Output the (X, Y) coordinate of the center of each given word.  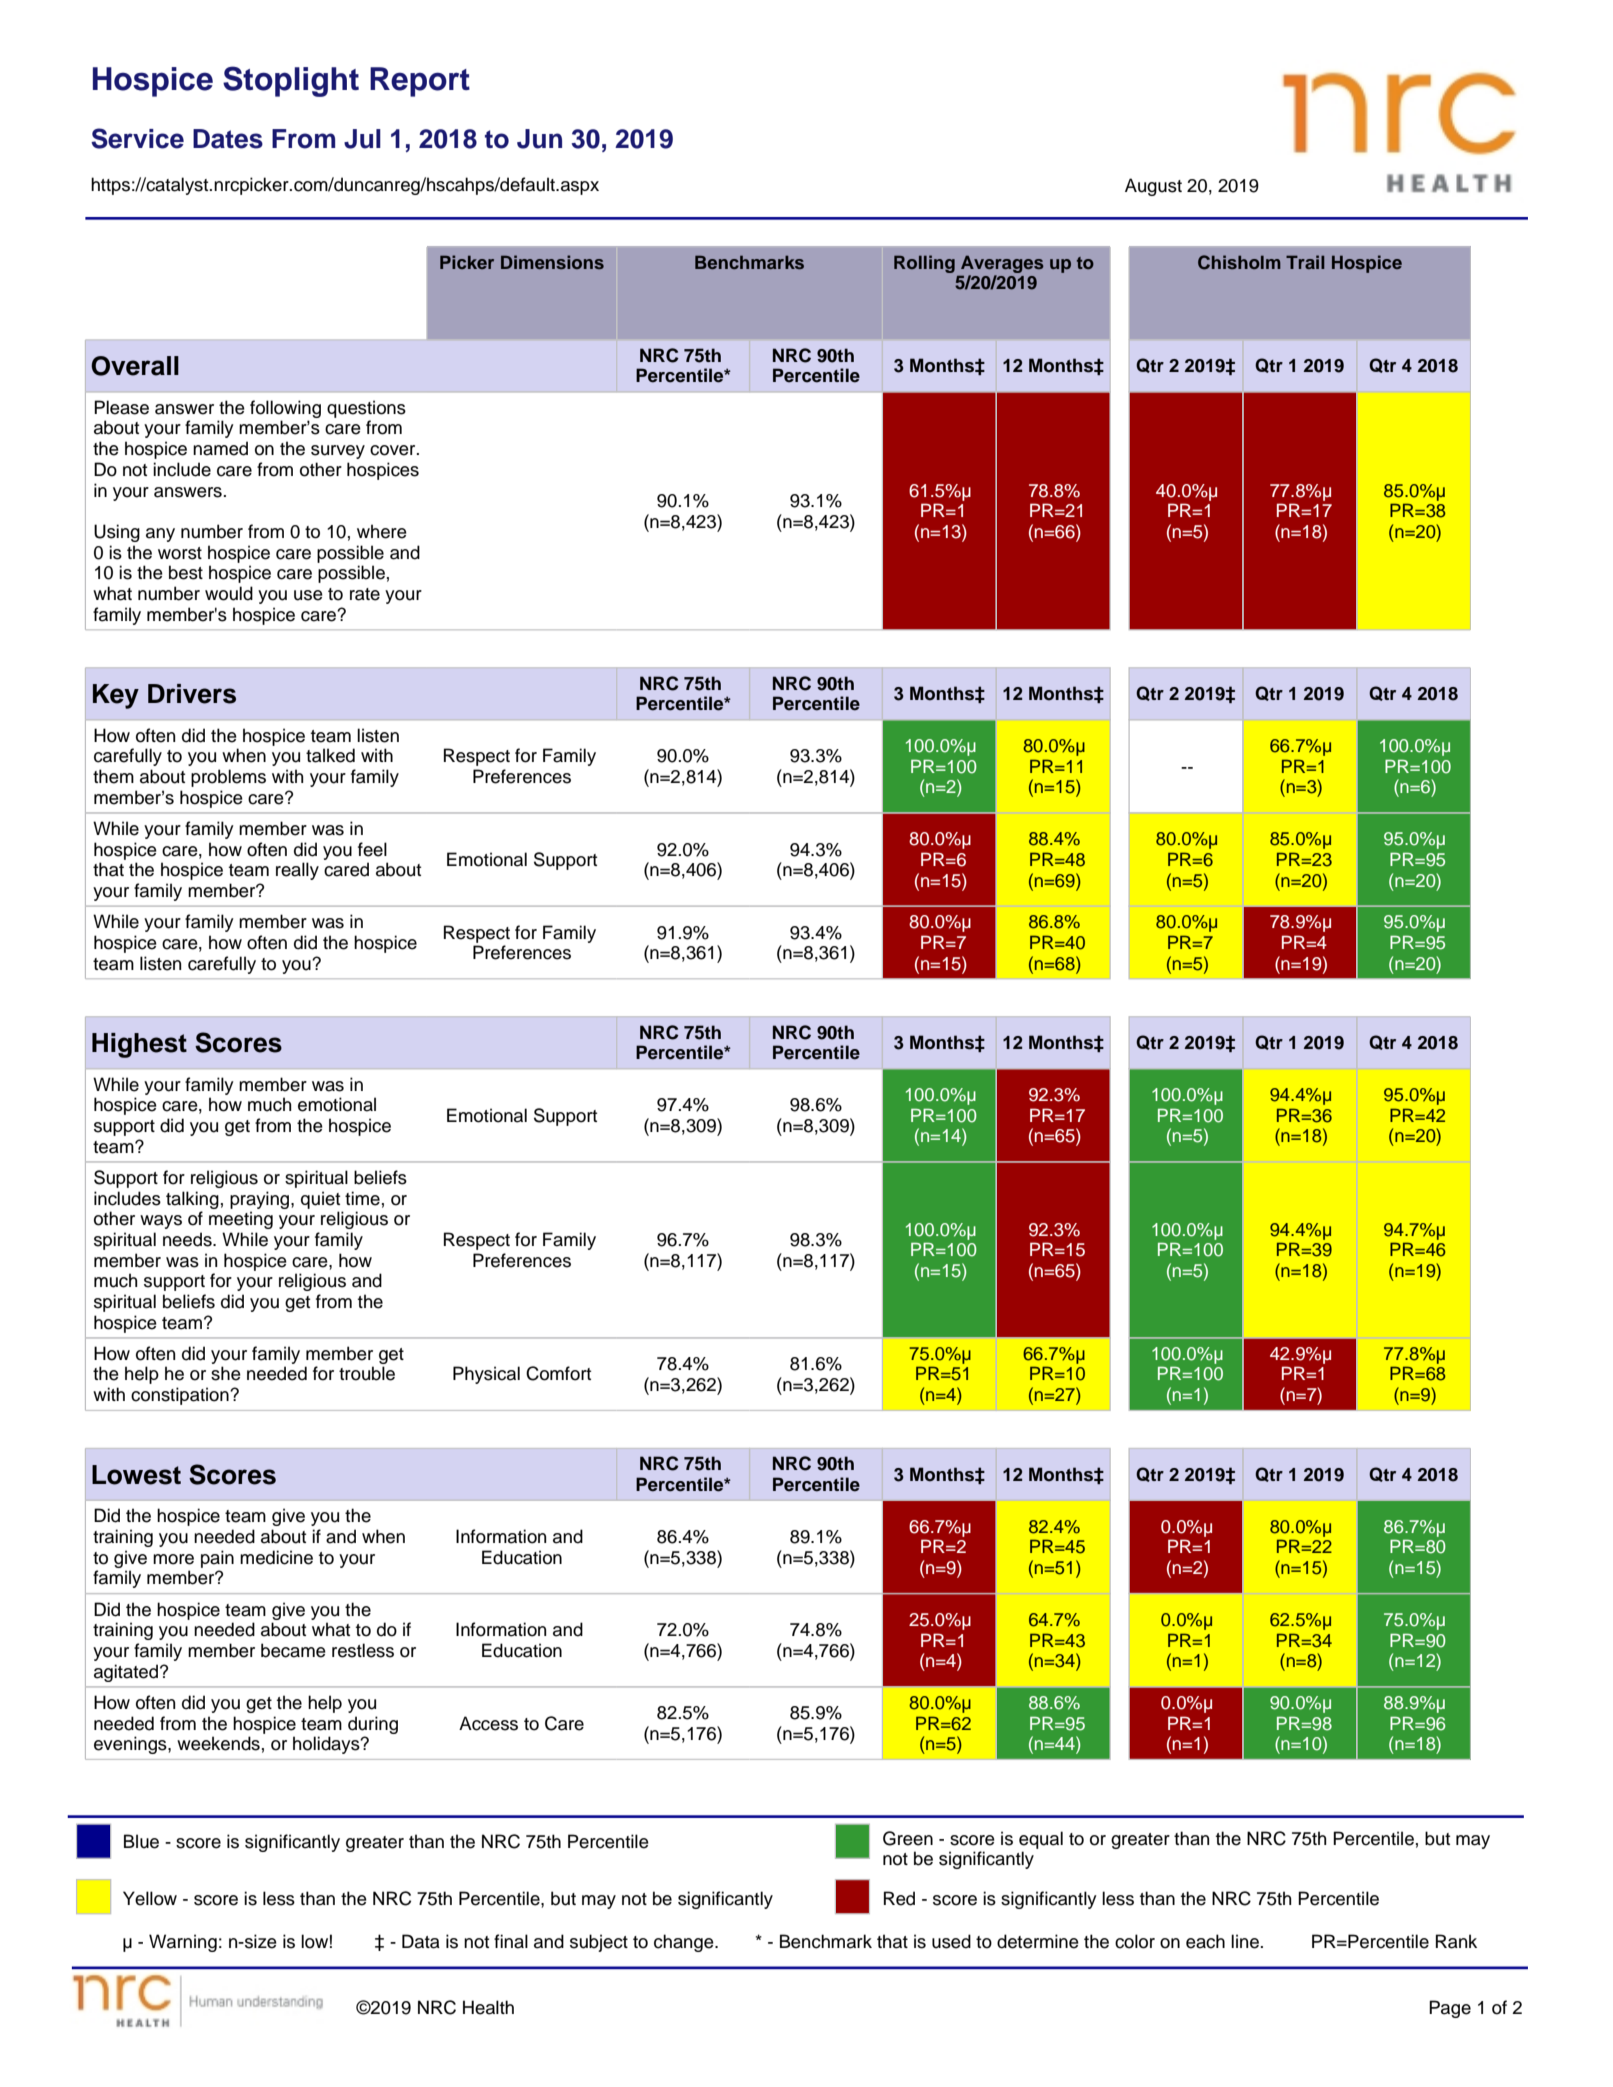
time (362, 1198)
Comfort (558, 1373)
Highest (139, 1045)
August (1153, 187)
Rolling (924, 264)
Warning (183, 1943)
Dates (228, 139)
